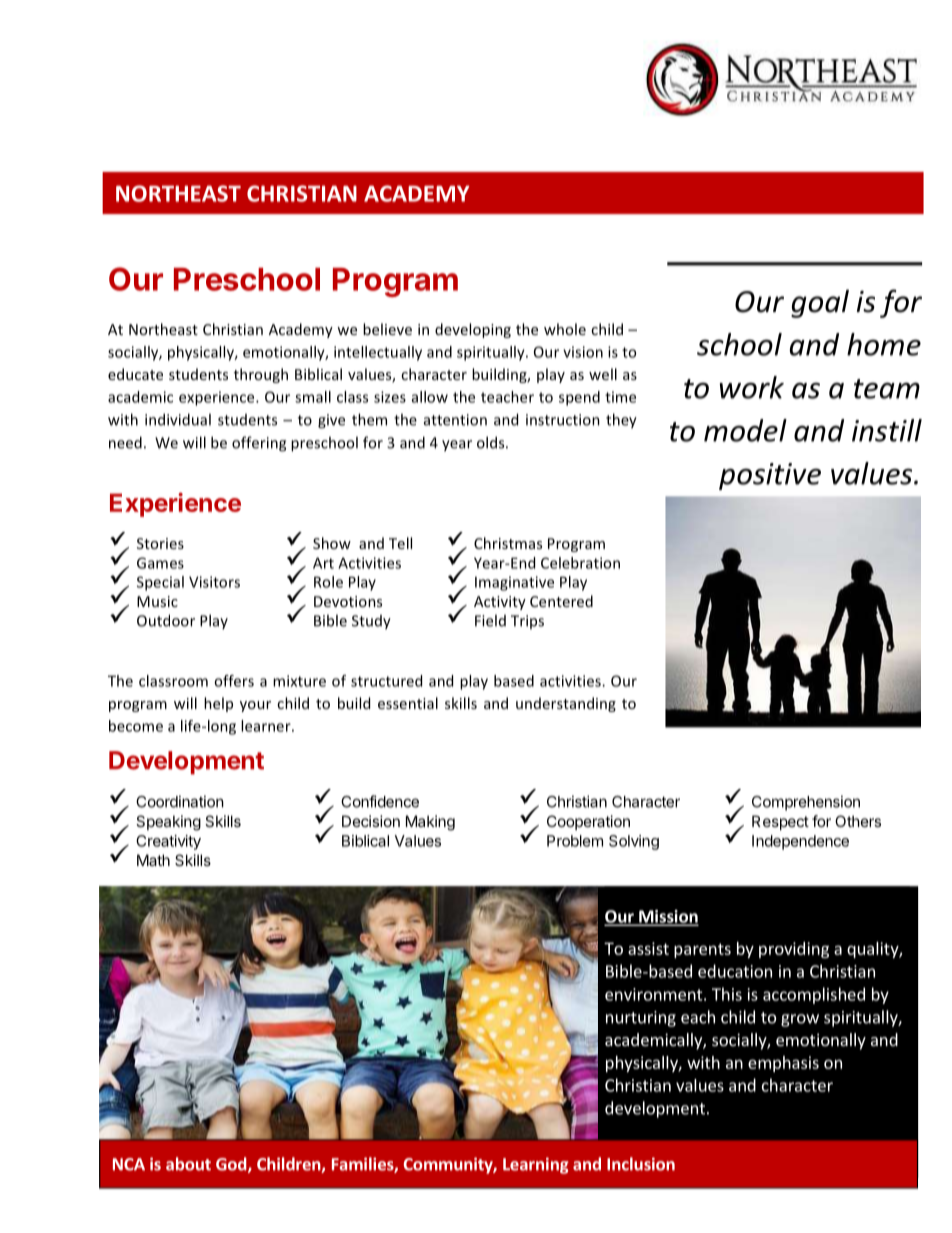 Image resolution: width=952 pixels, height=1233 pixels. Describe the element at coordinates (820, 303) in the image. I see `goal` at that location.
